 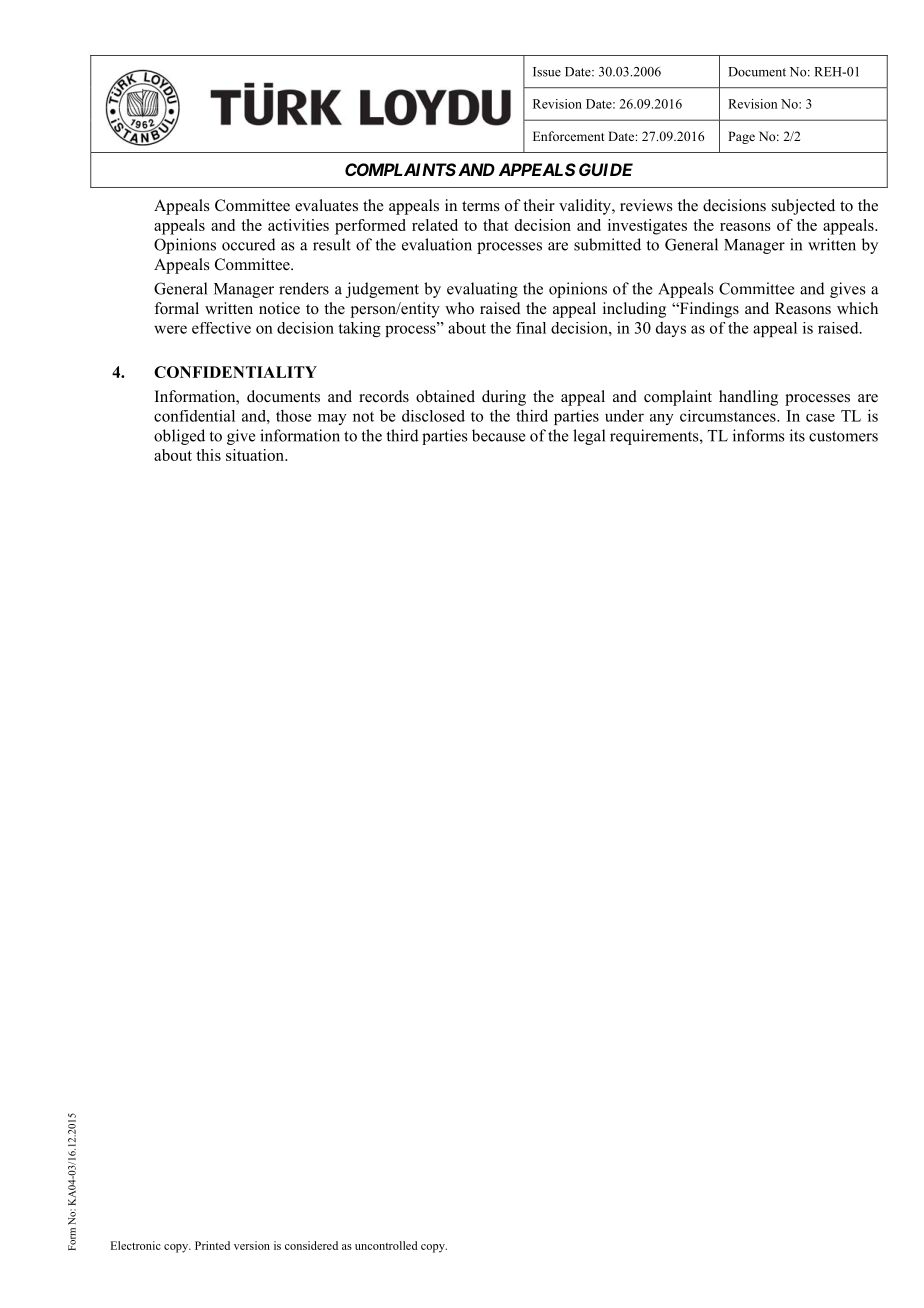 What do you see at coordinates (504, 398) in the screenshot?
I see `during` at bounding box center [504, 398].
